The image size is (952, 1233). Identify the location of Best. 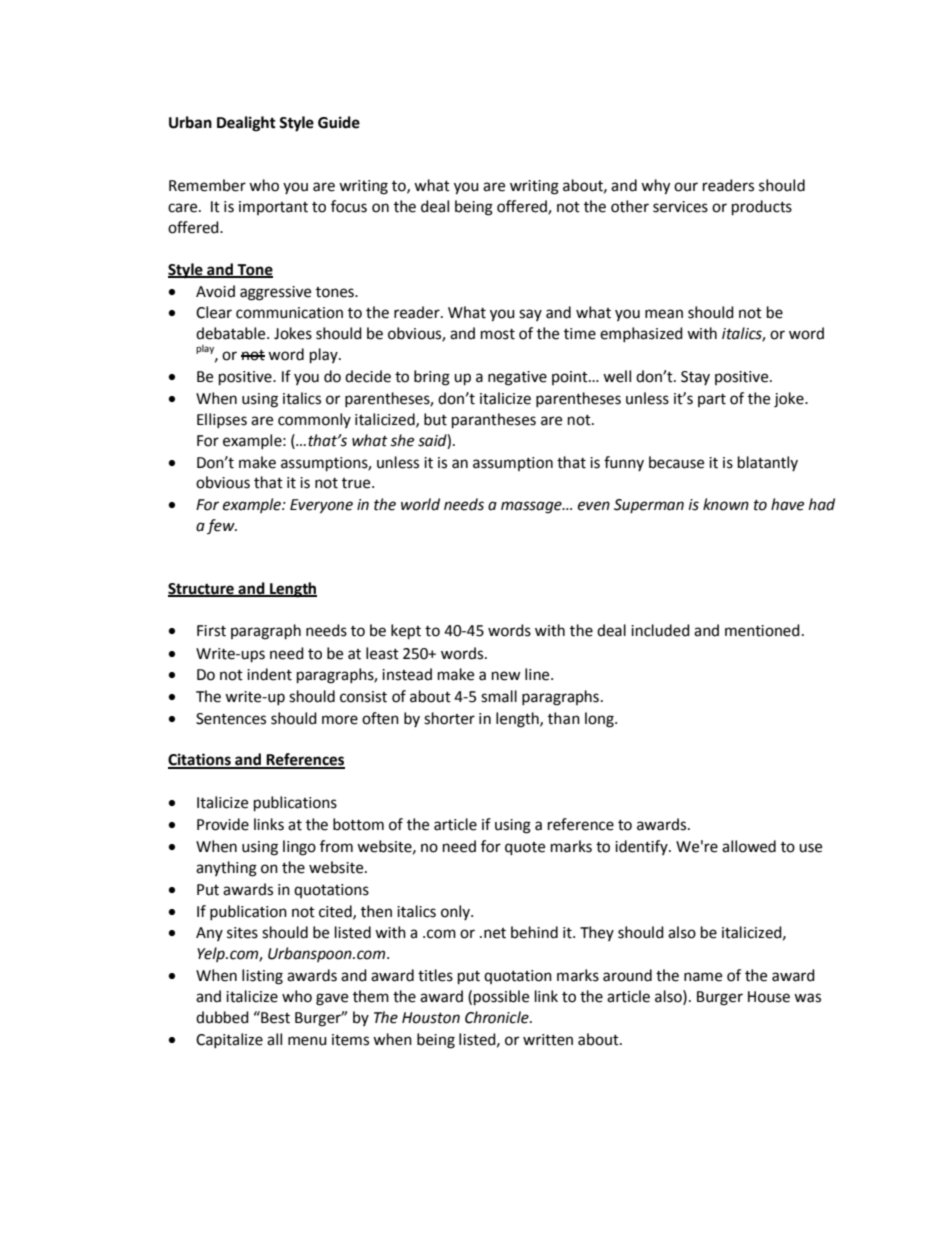
(274, 1017).
